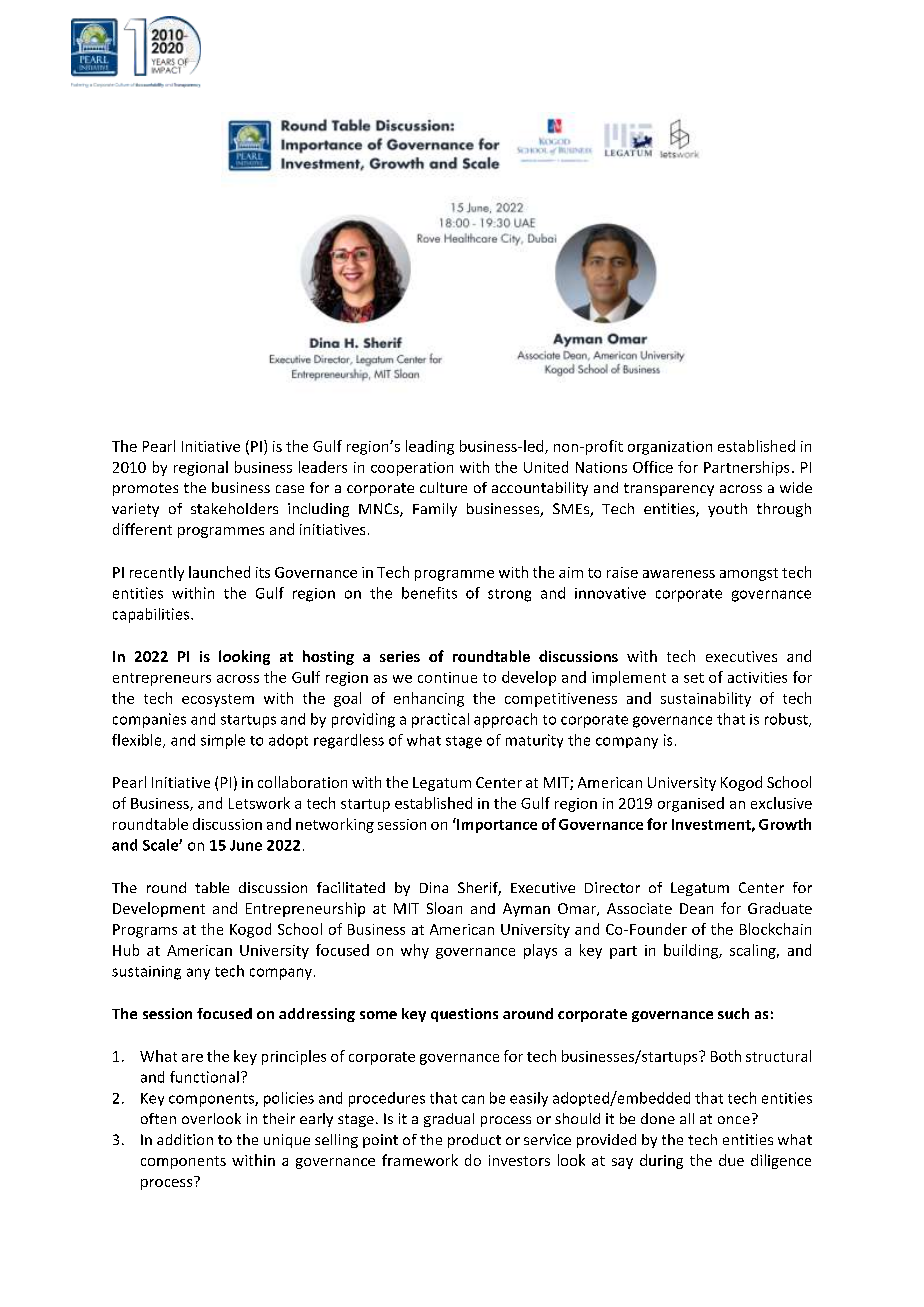  Describe the element at coordinates (444, 908) in the screenshot. I see `Sloan` at that location.
